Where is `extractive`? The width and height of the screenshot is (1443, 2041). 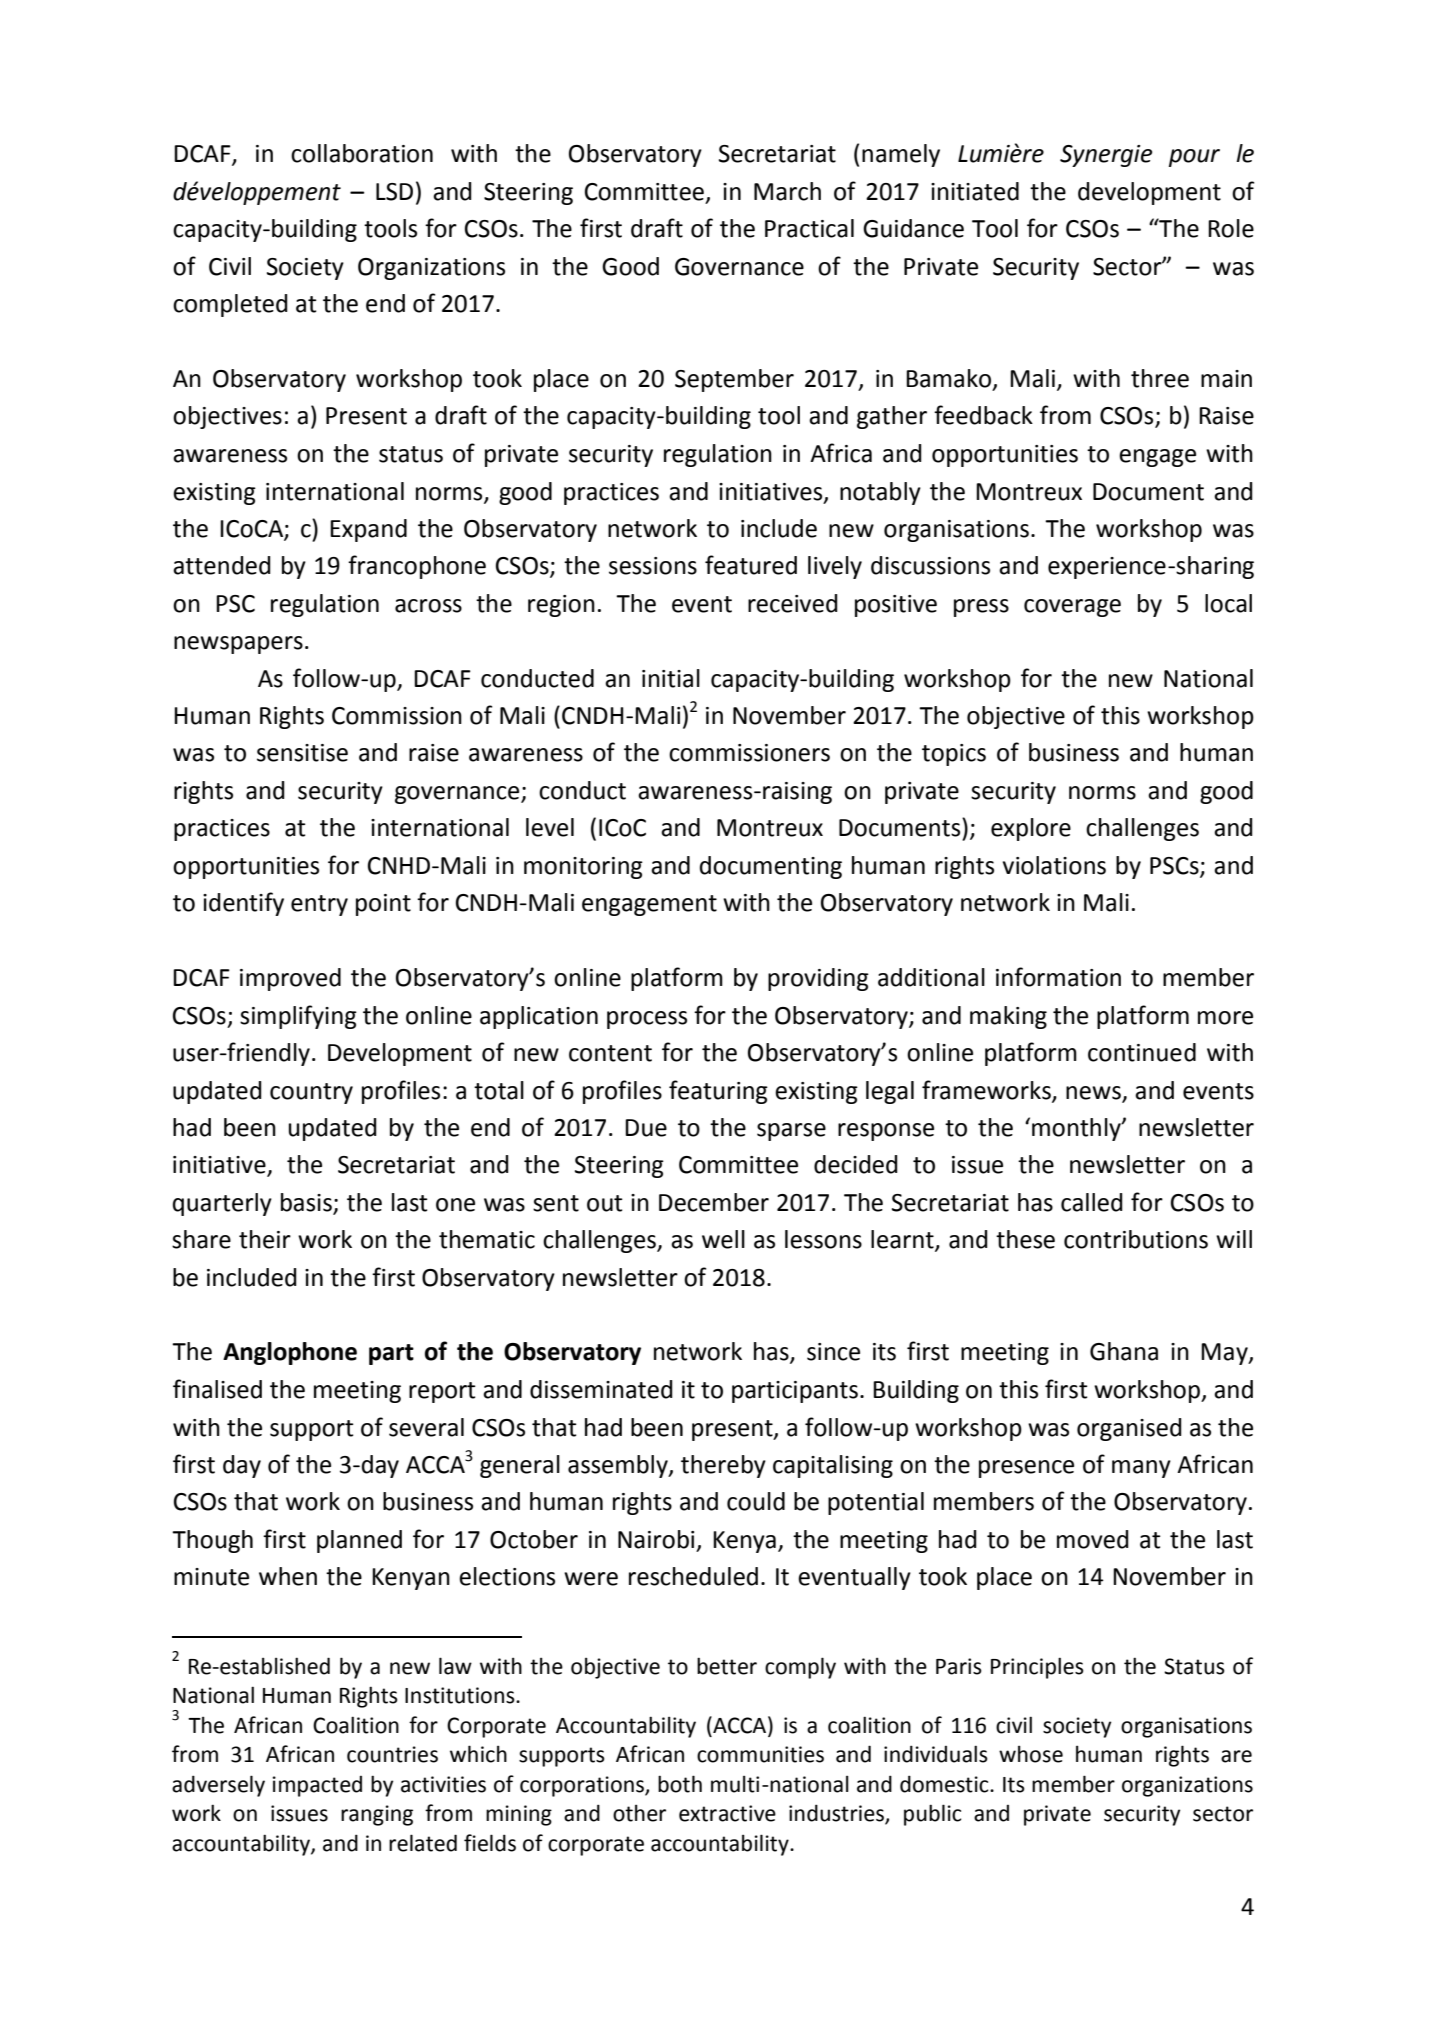
extractive is located at coordinates (727, 1813).
